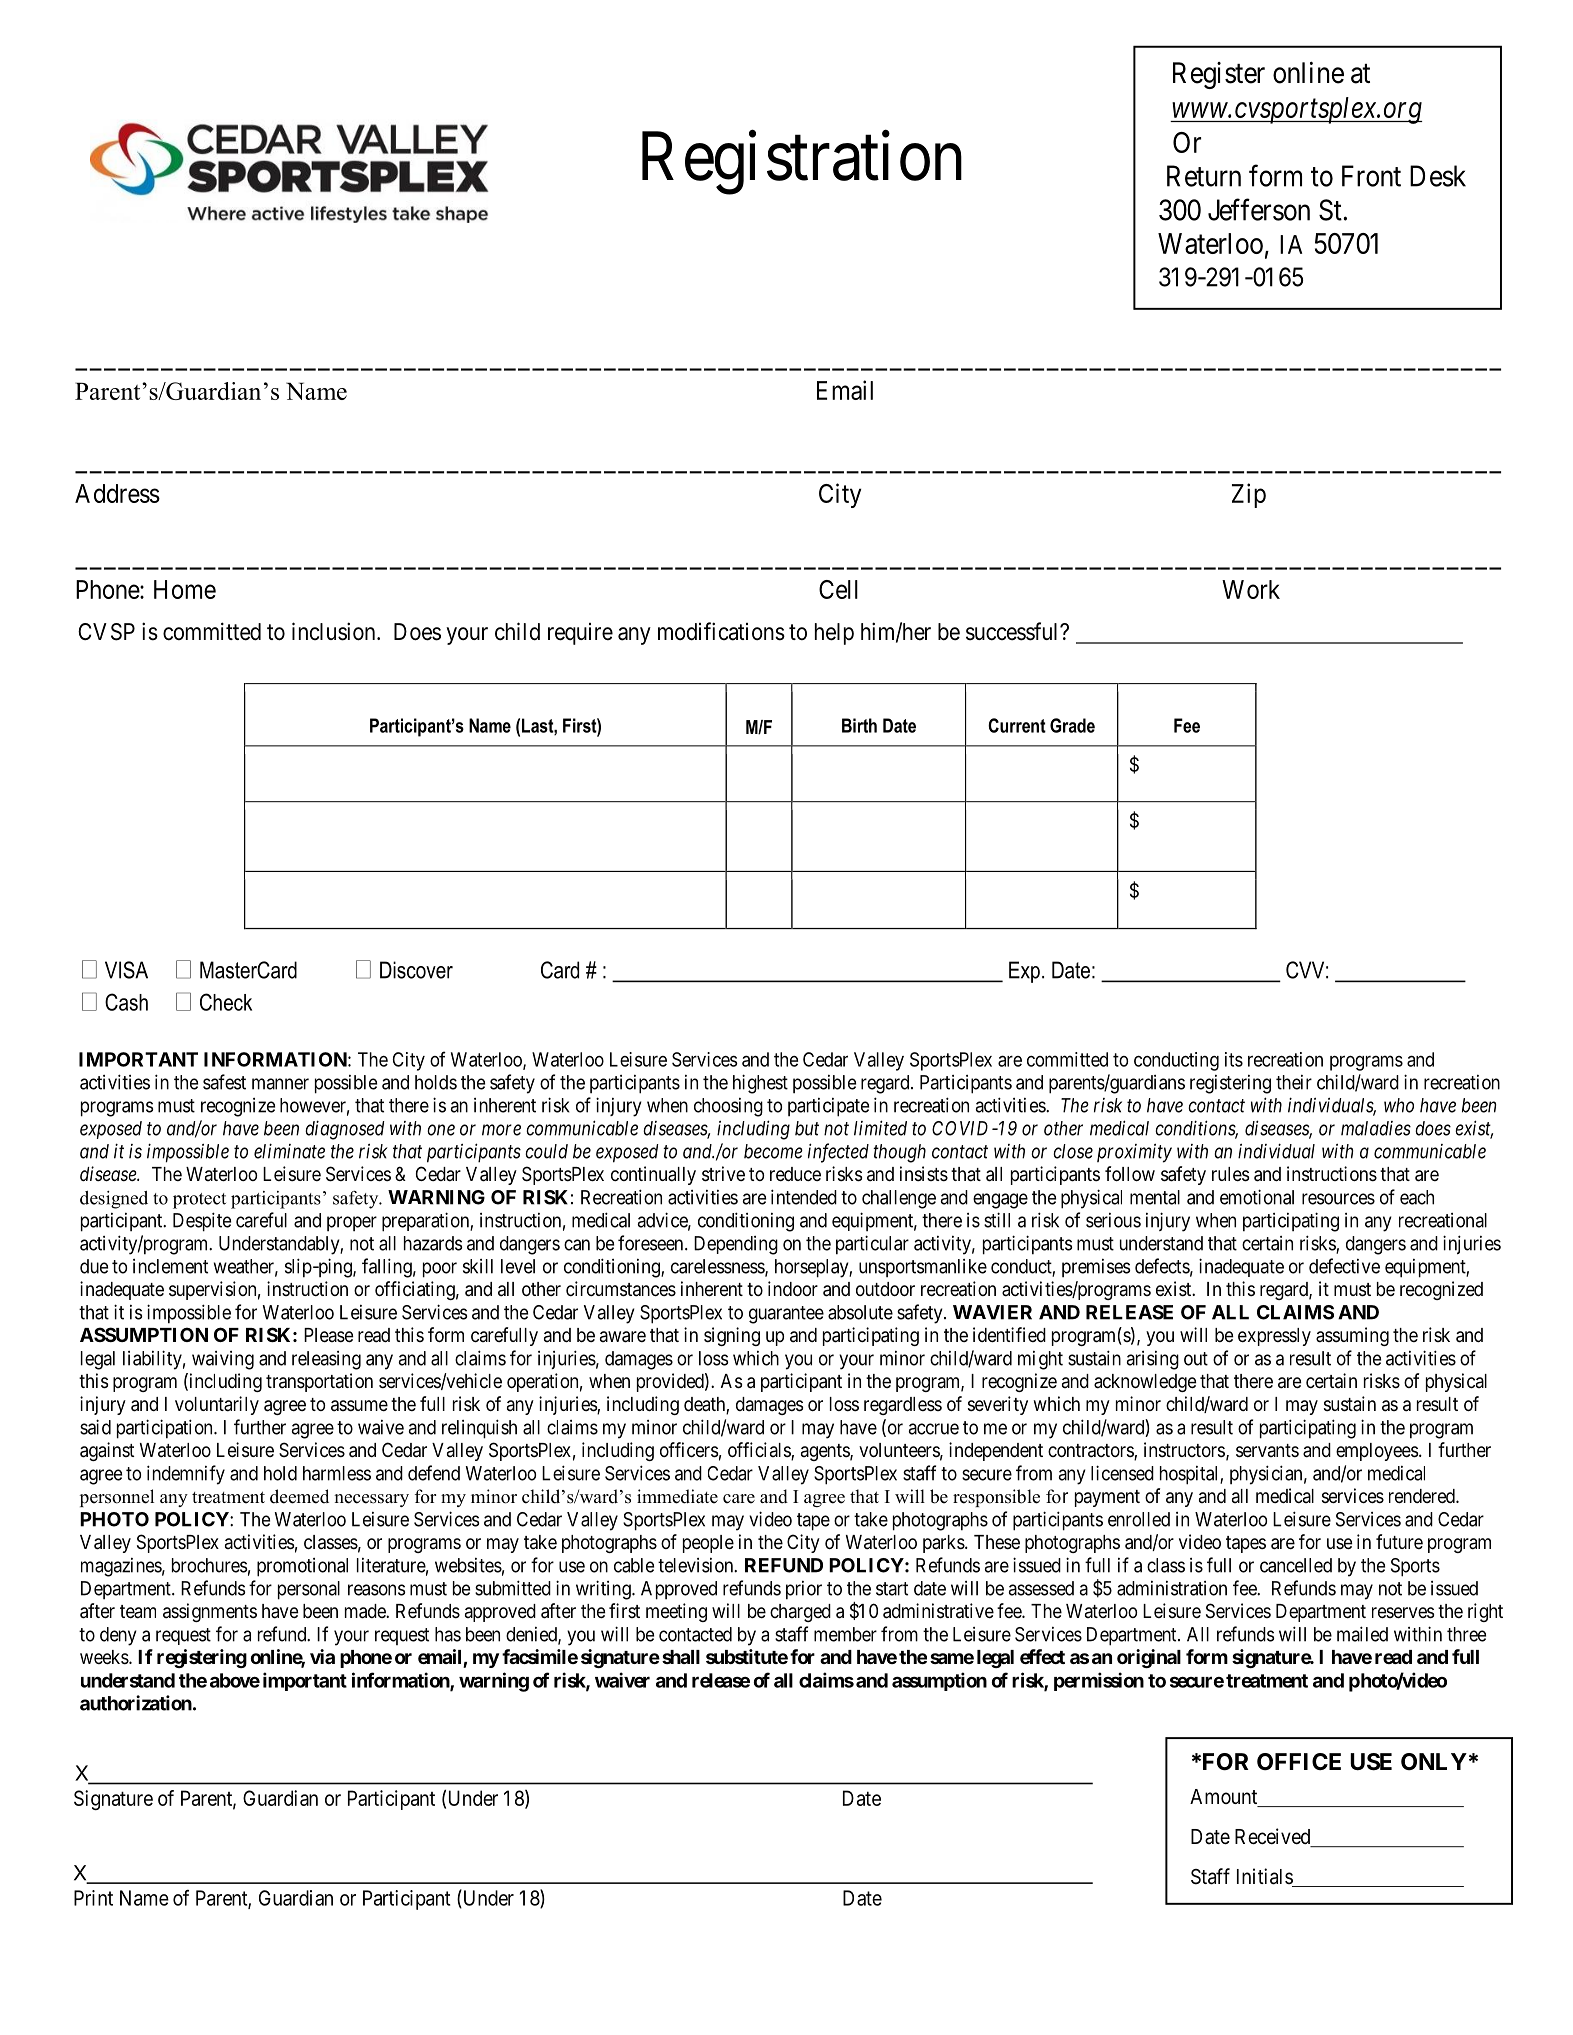  I want to click on Jefferson, so click(1259, 209).
